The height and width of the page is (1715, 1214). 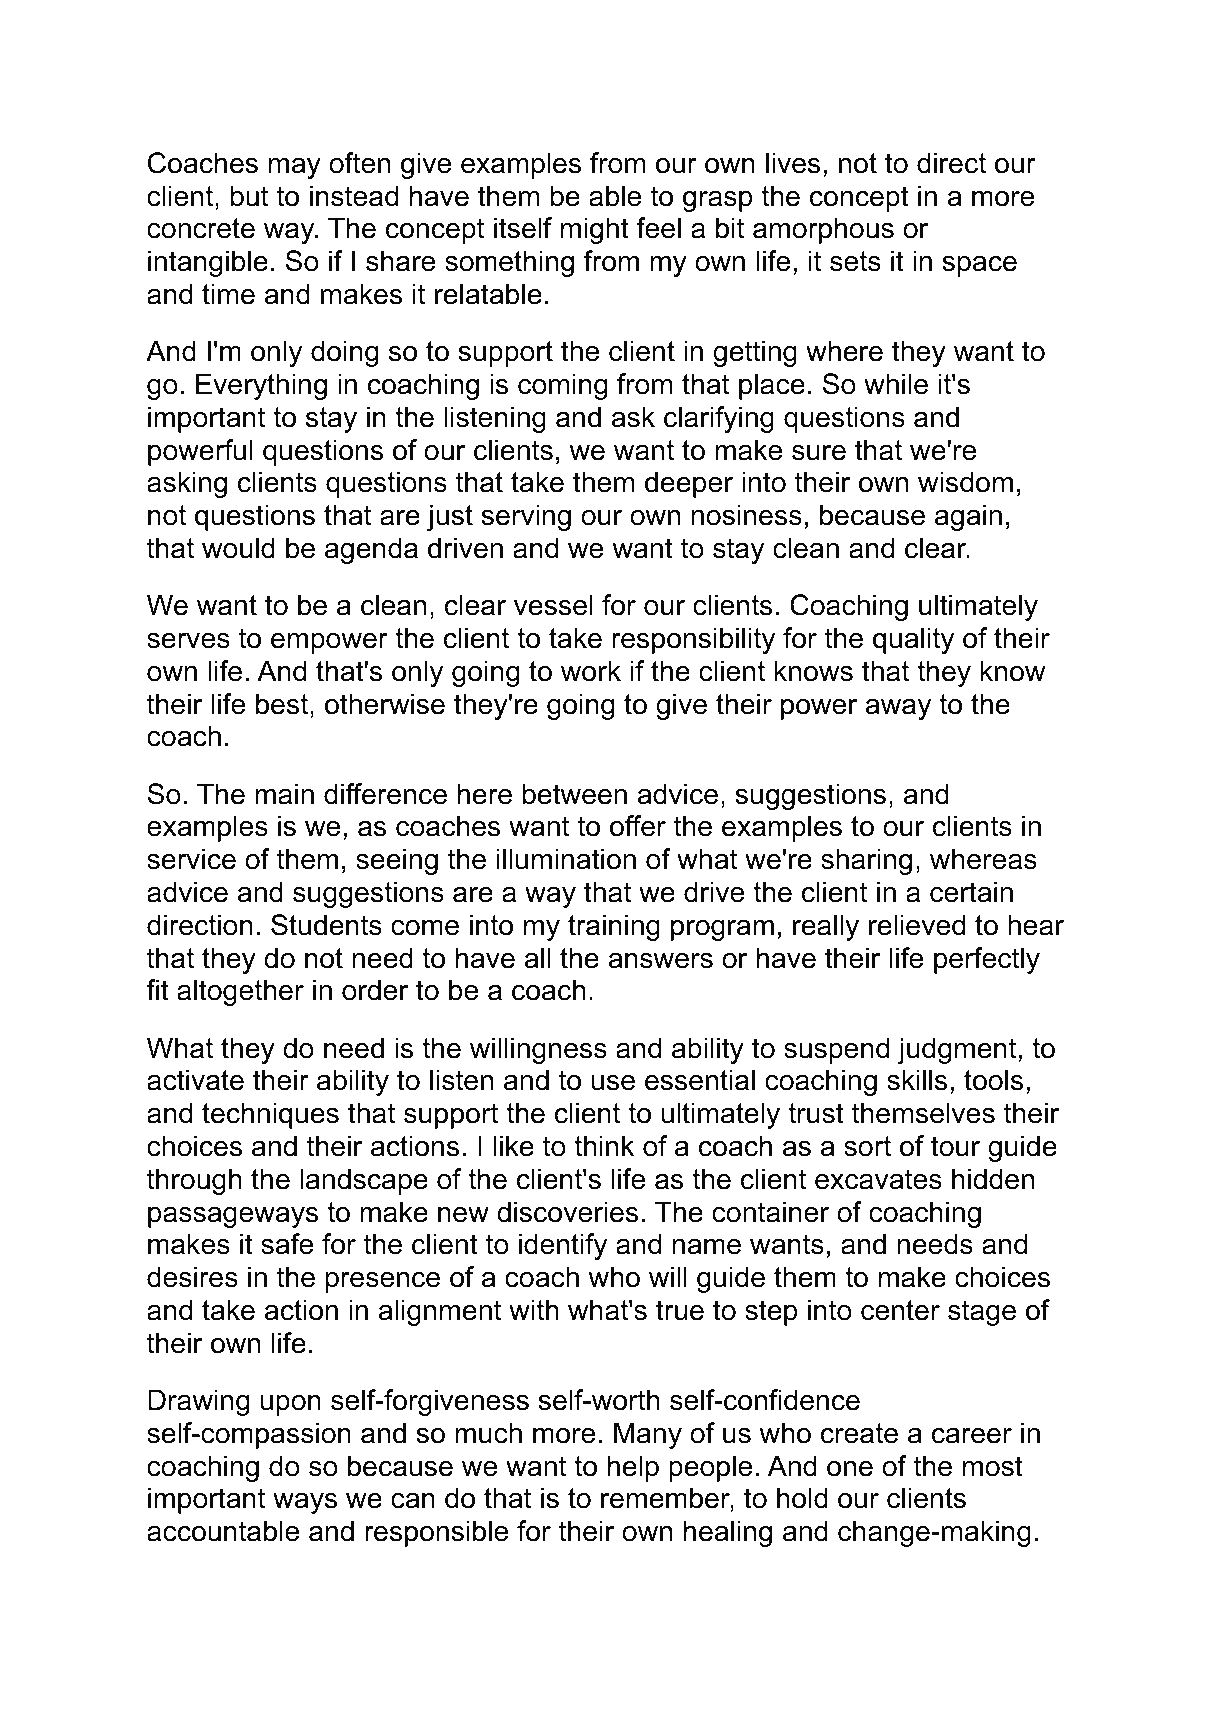 I want to click on might, so click(x=595, y=230).
